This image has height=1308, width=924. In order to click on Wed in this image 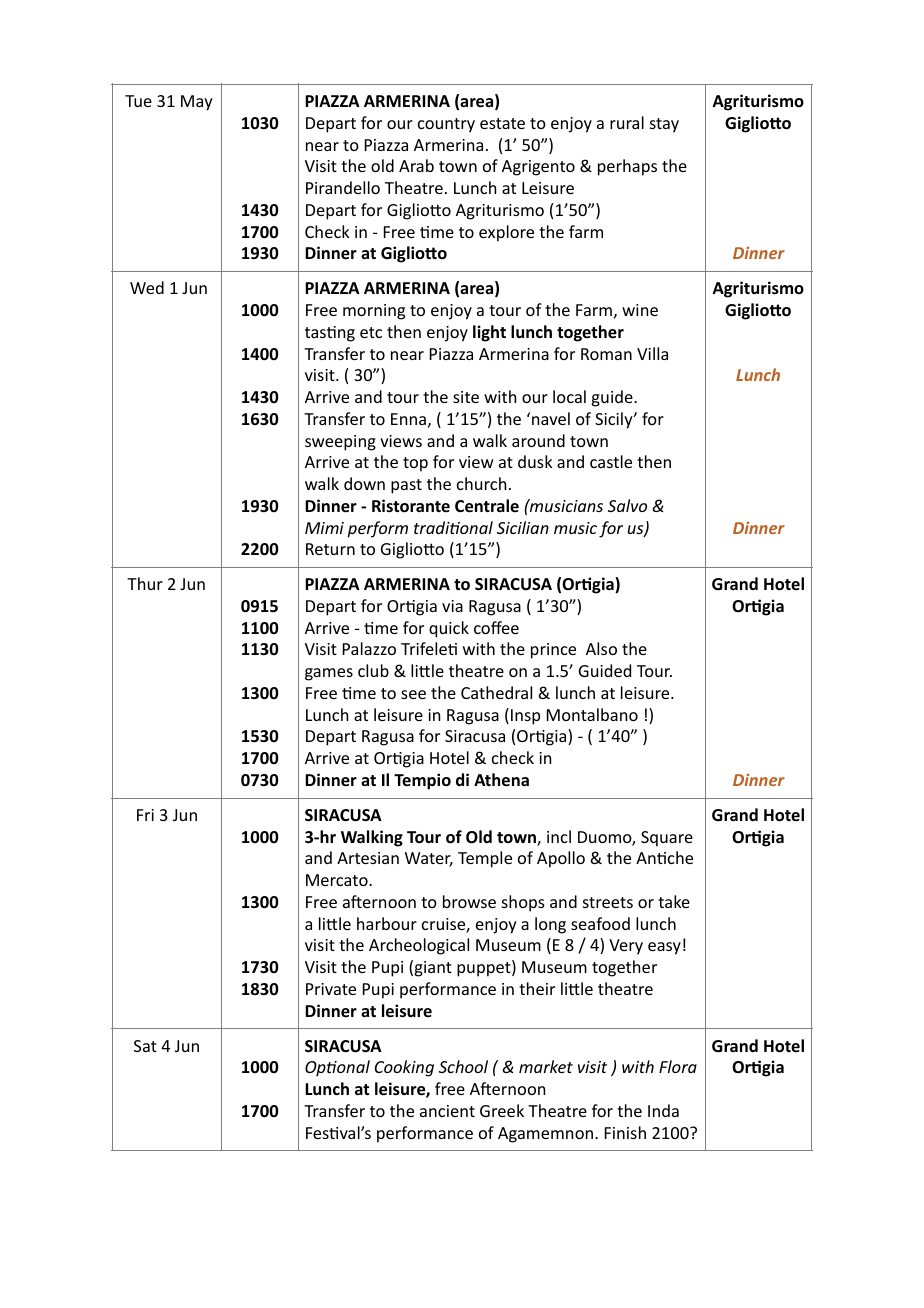, I will do `click(147, 287)`.
